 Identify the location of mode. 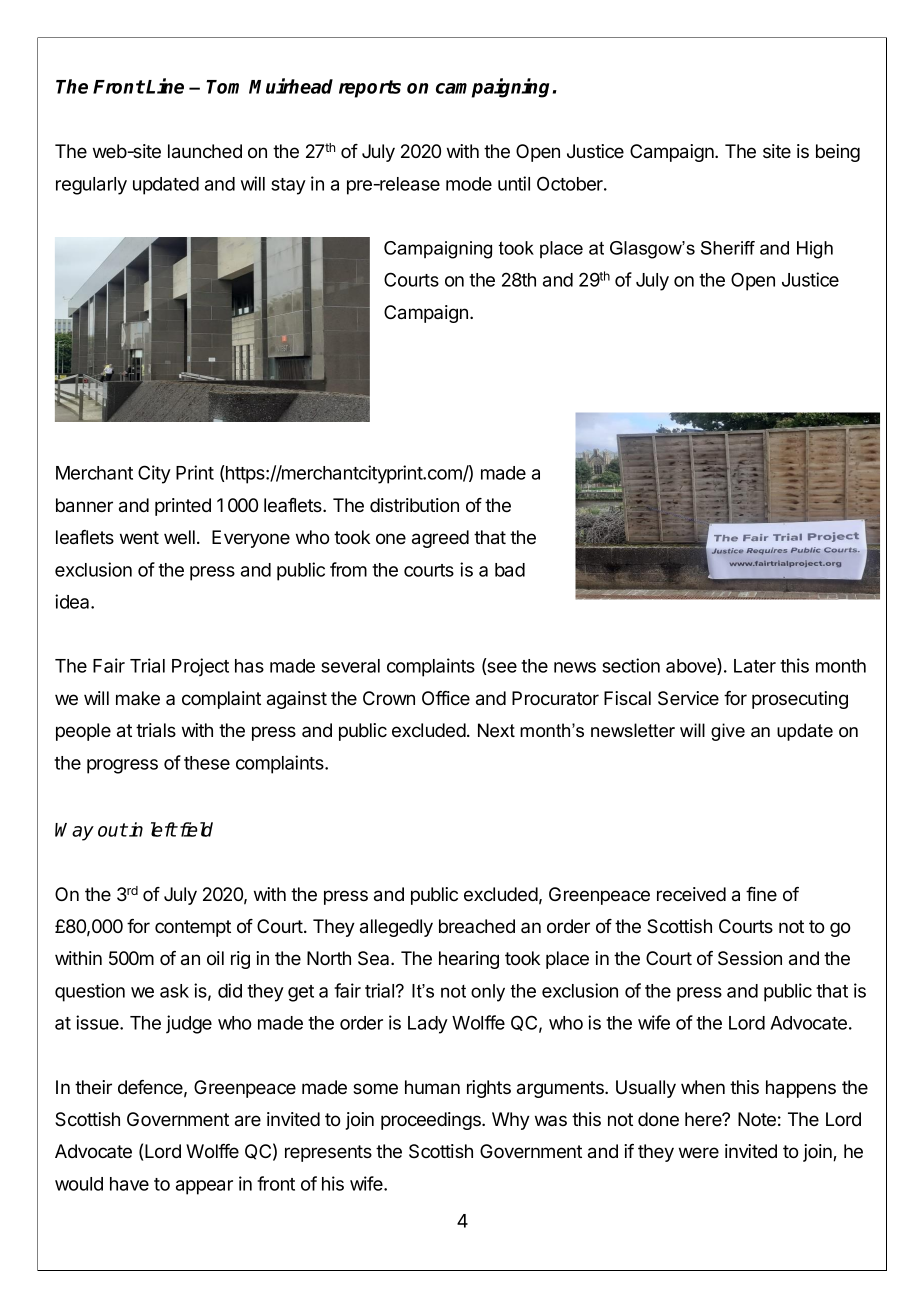
(469, 184).
